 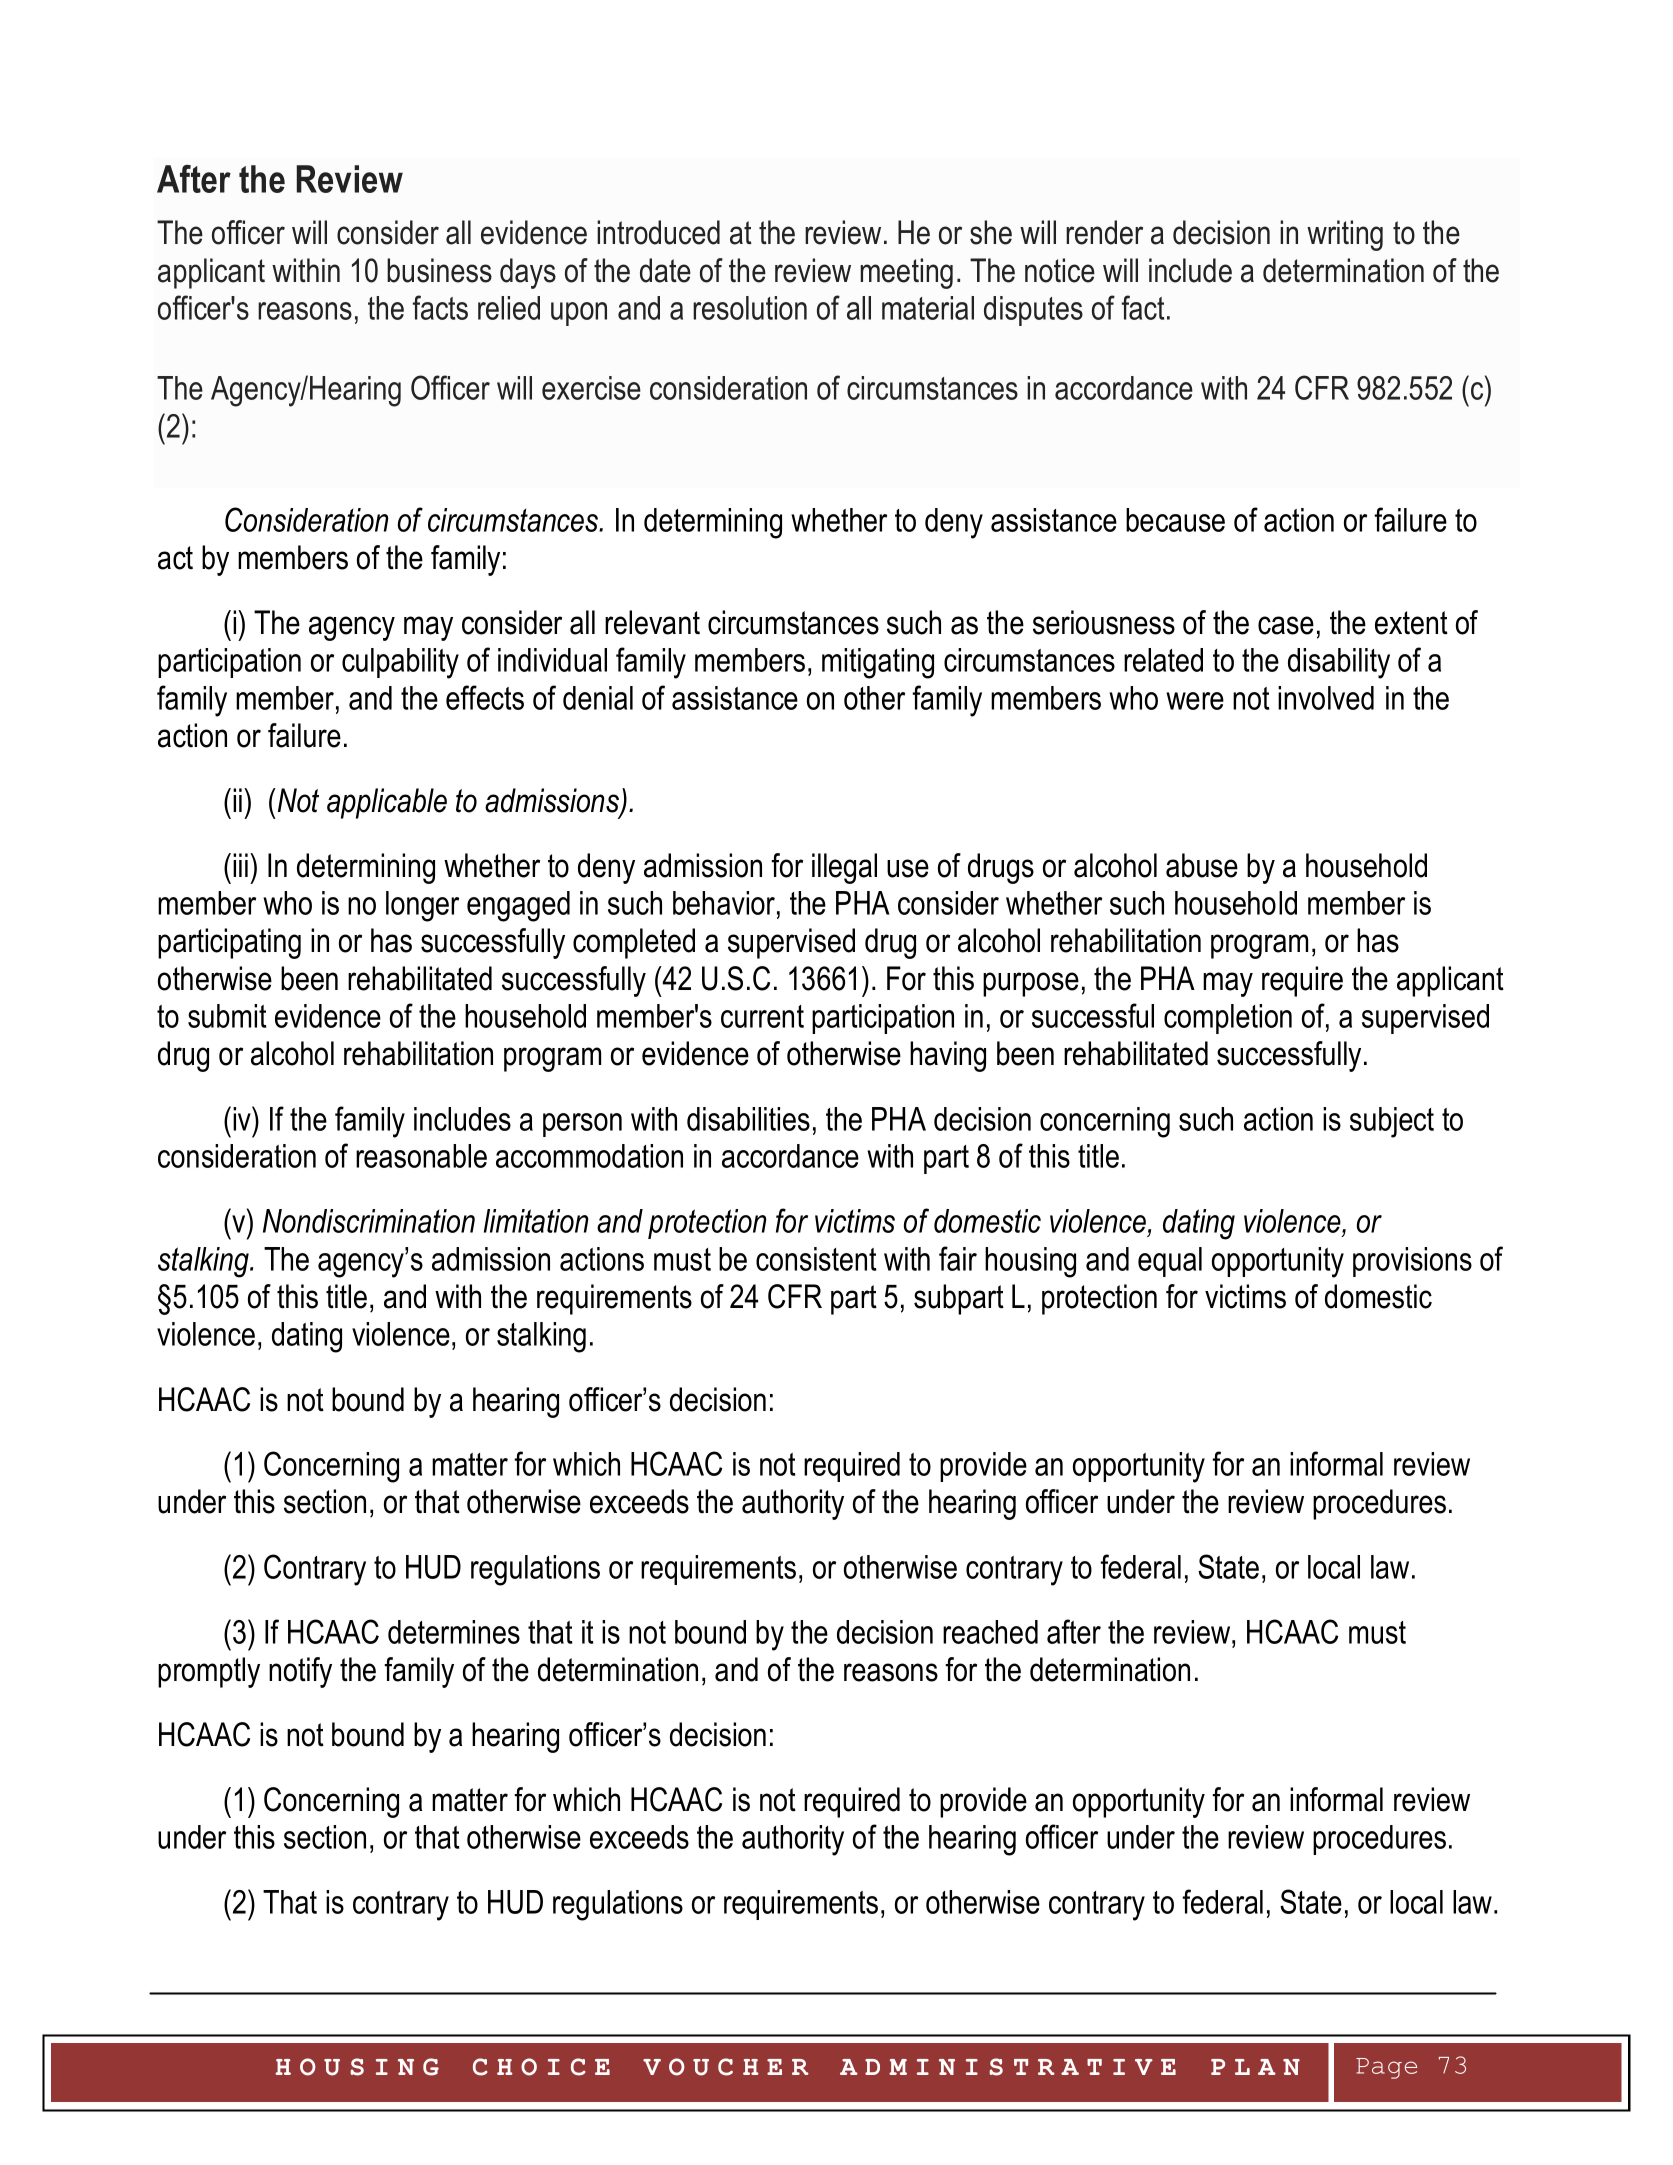 What do you see at coordinates (300, 1672) in the image?
I see `notify` at bounding box center [300, 1672].
